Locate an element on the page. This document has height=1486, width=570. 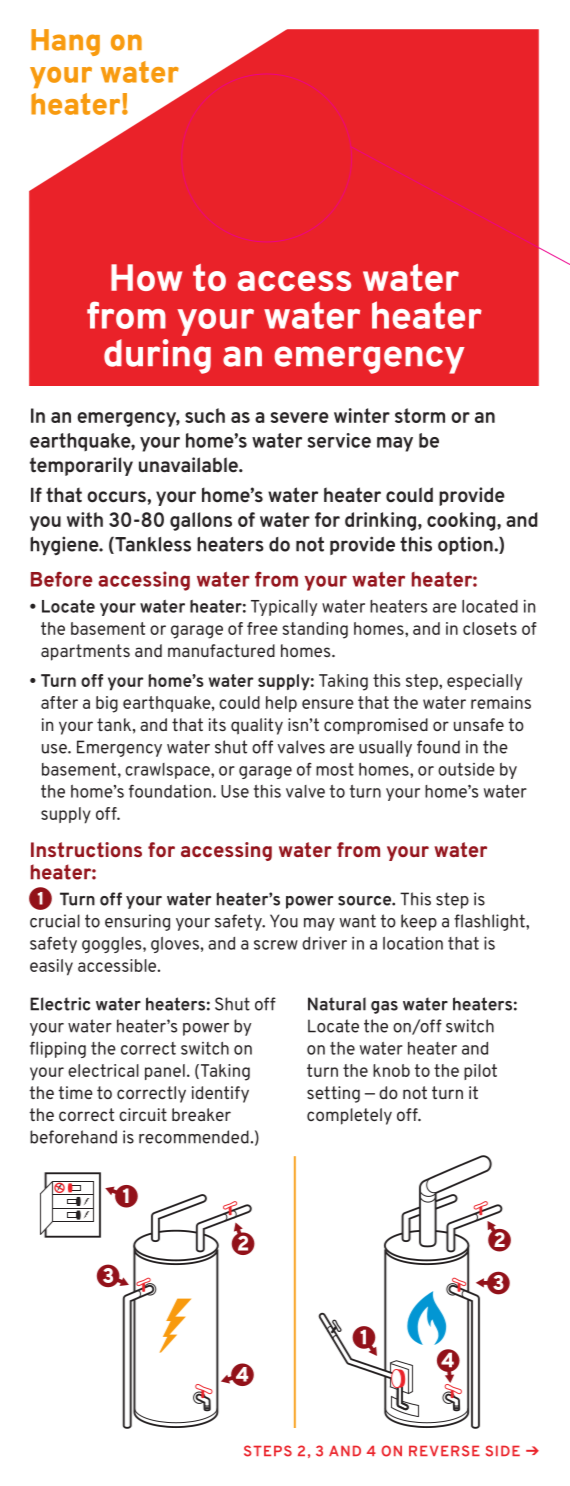
identify is located at coordinates (220, 1094).
